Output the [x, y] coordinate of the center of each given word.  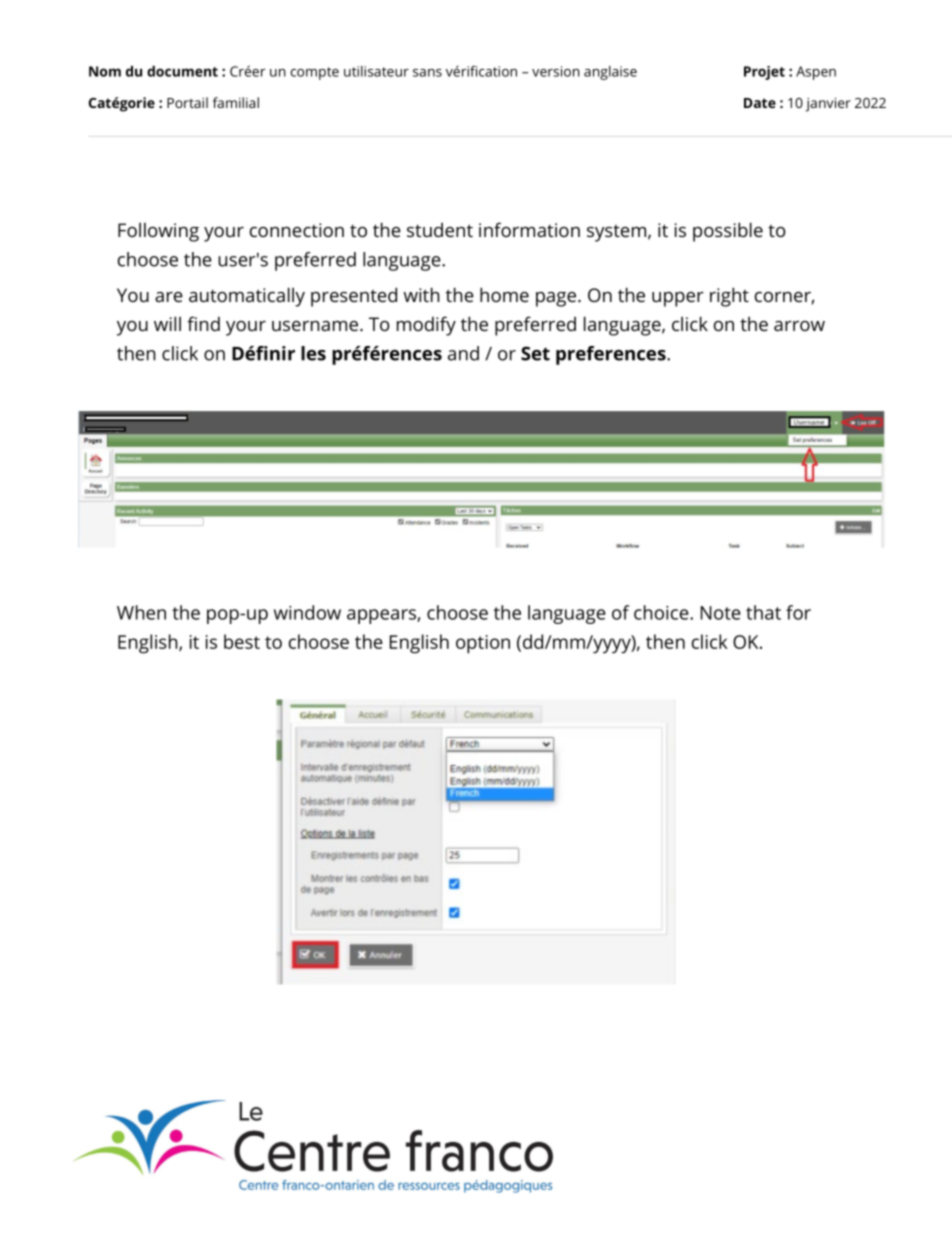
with [422, 294]
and [463, 353]
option [483, 644]
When [141, 612]
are [169, 297]
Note [721, 613]
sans [427, 73]
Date [760, 103]
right [729, 297]
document [182, 71]
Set [535, 353]
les [313, 353]
